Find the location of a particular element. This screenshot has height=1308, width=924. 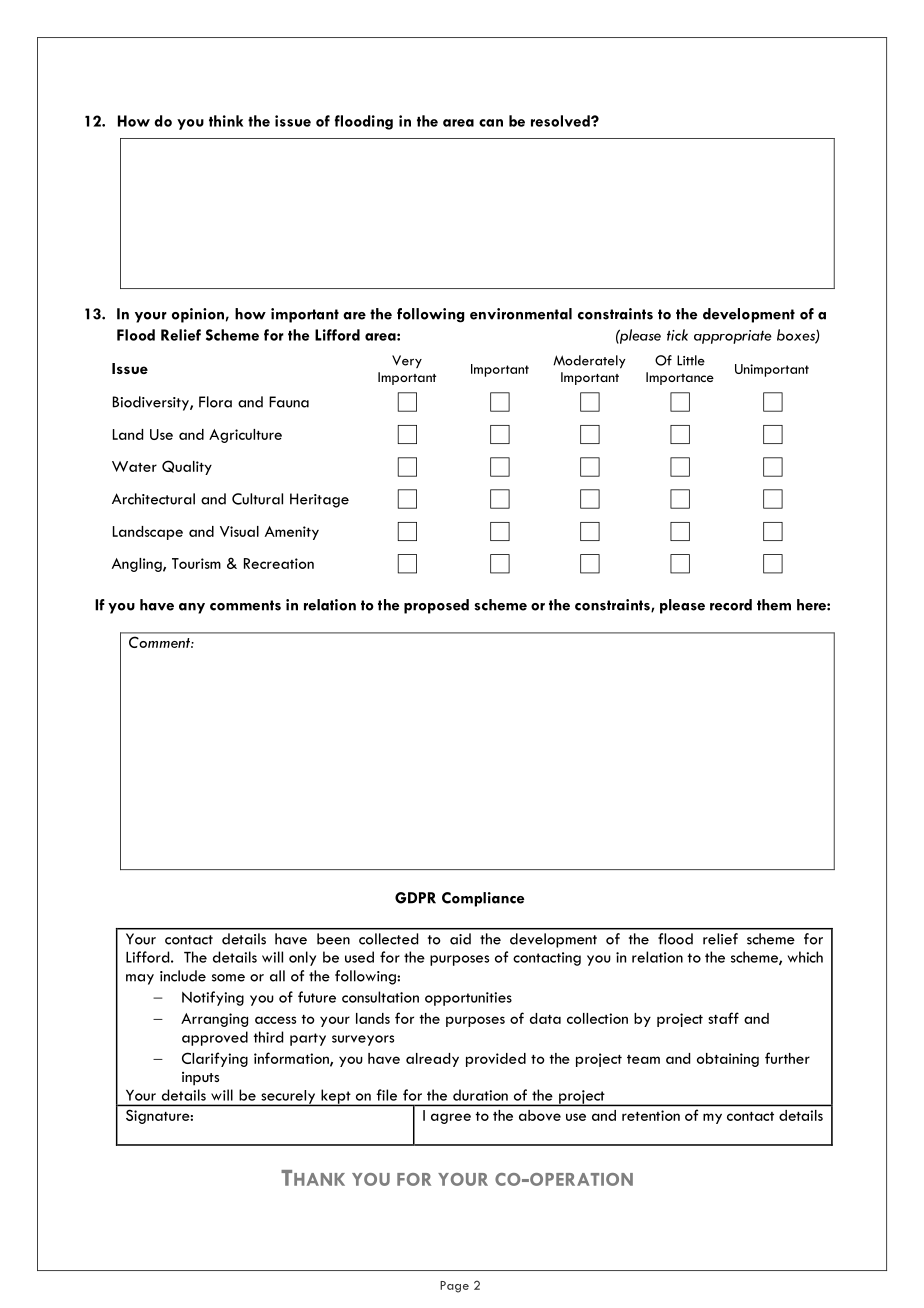

can is located at coordinates (491, 123).
